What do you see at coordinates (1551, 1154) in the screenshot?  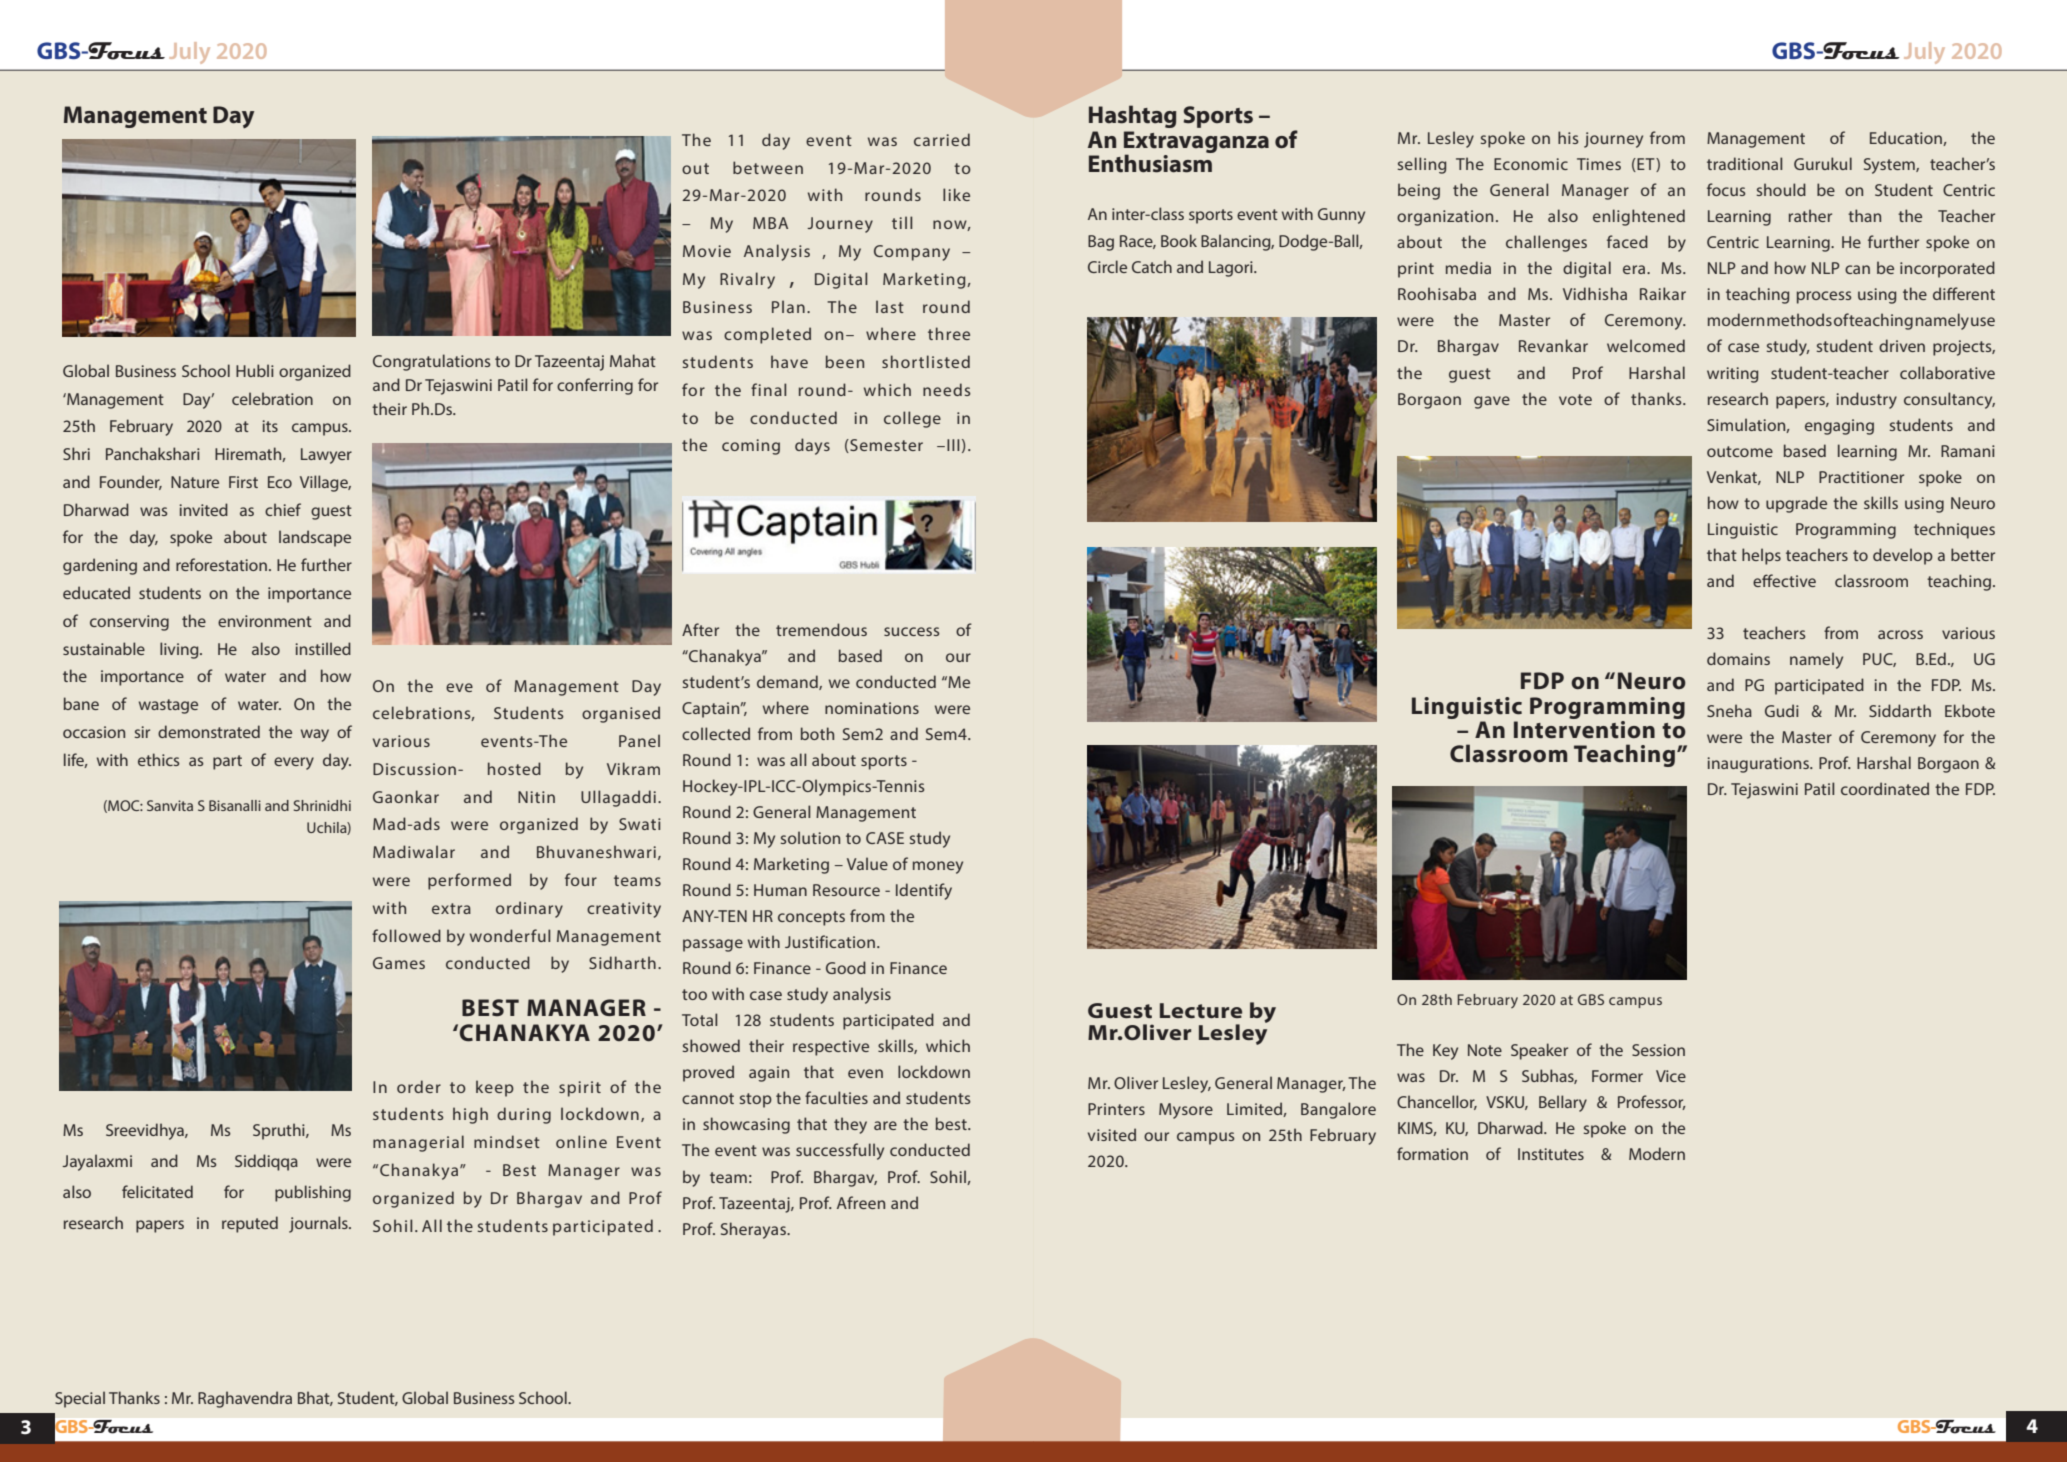 I see `Institutes` at bounding box center [1551, 1154].
